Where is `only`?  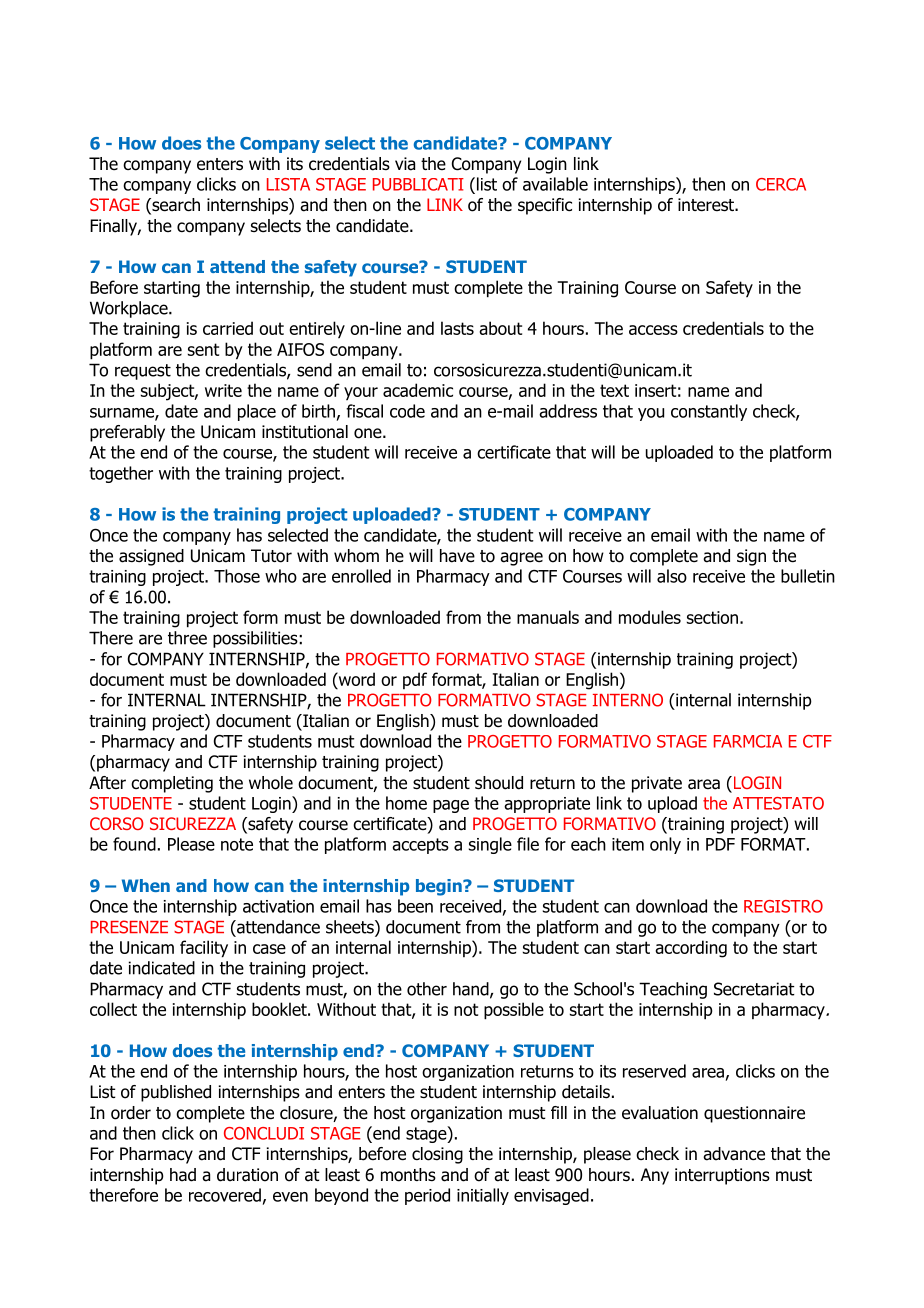 only is located at coordinates (665, 845).
